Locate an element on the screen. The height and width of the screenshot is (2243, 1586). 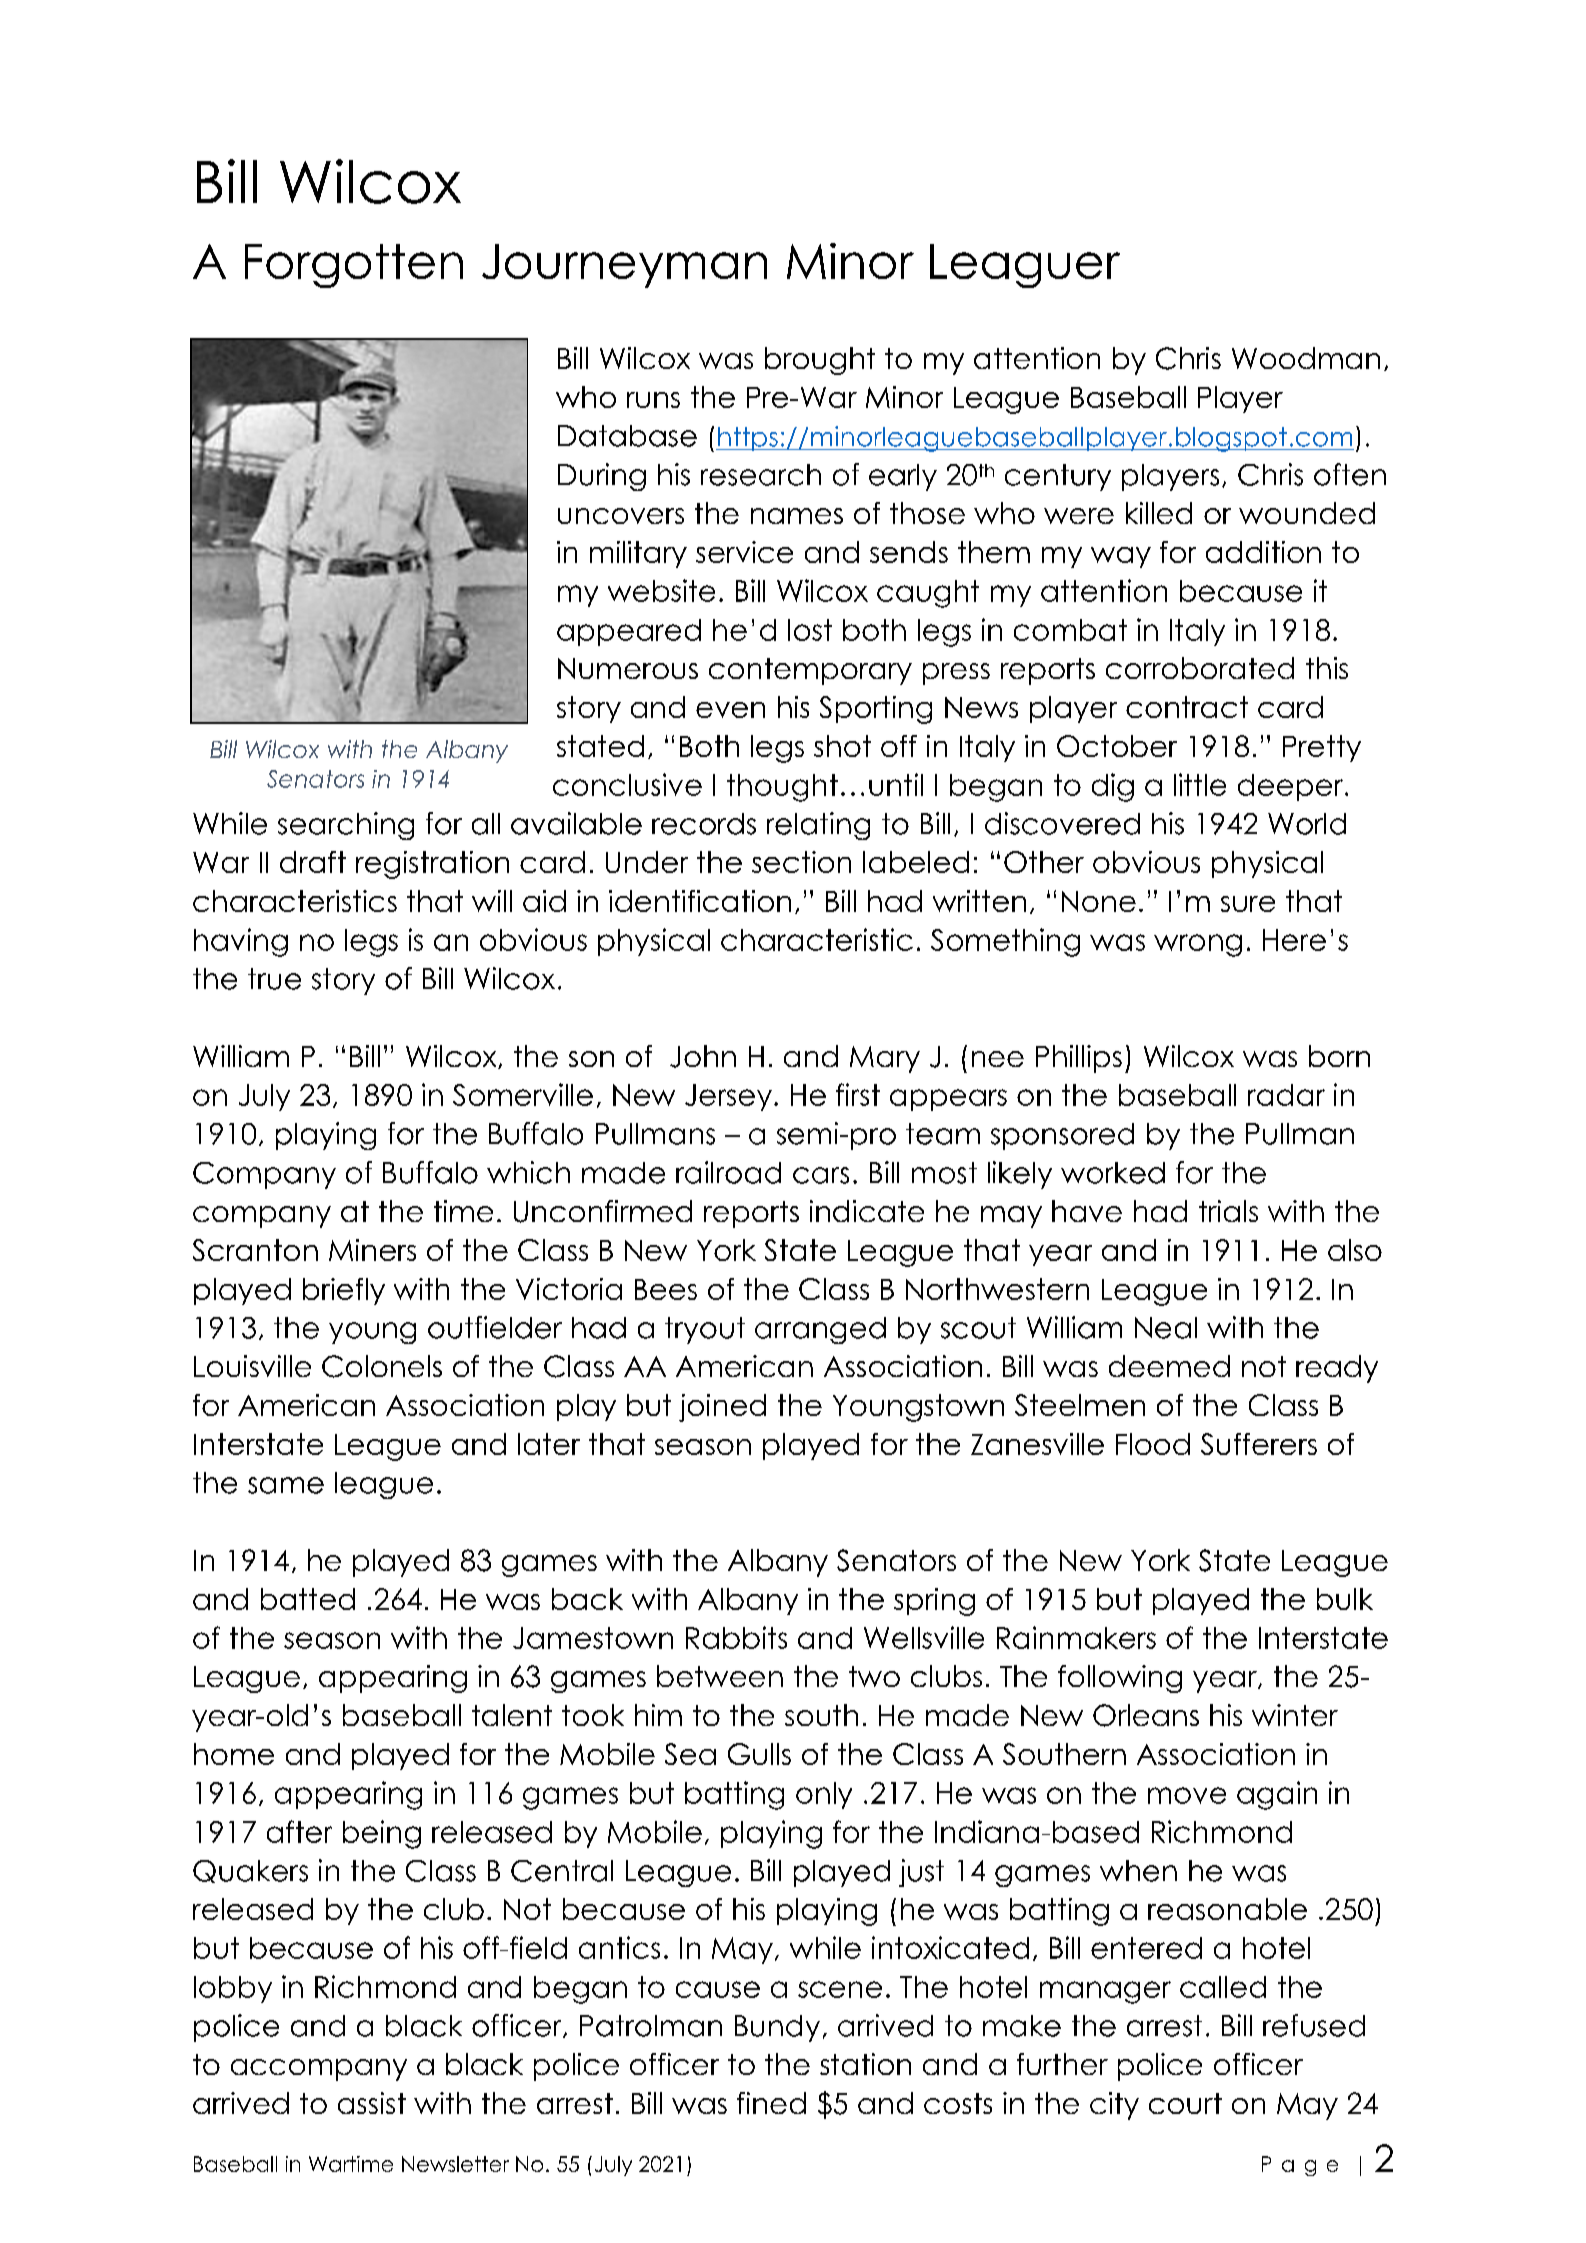
little is located at coordinates (1200, 784).
